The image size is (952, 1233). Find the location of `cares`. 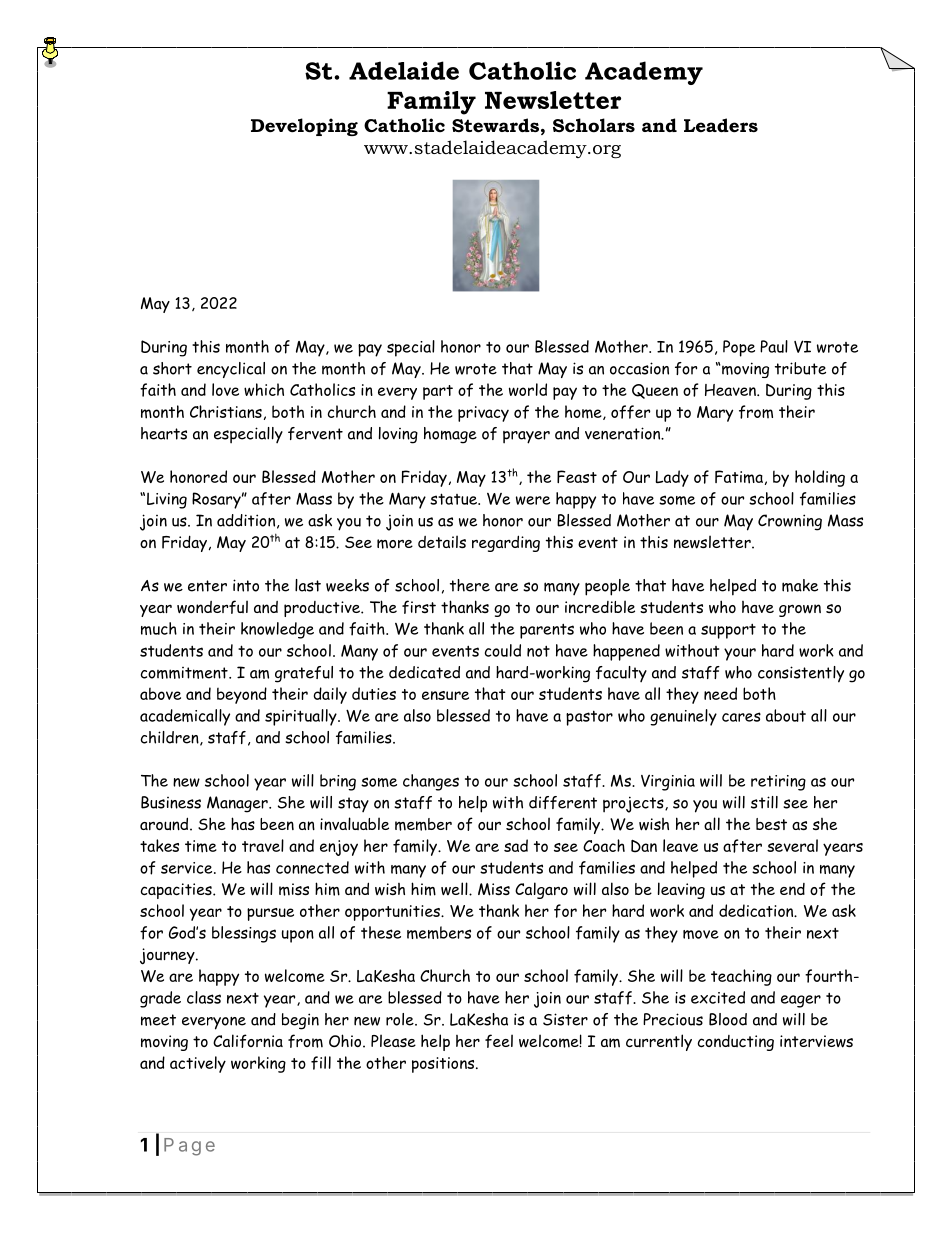

cares is located at coordinates (741, 717).
